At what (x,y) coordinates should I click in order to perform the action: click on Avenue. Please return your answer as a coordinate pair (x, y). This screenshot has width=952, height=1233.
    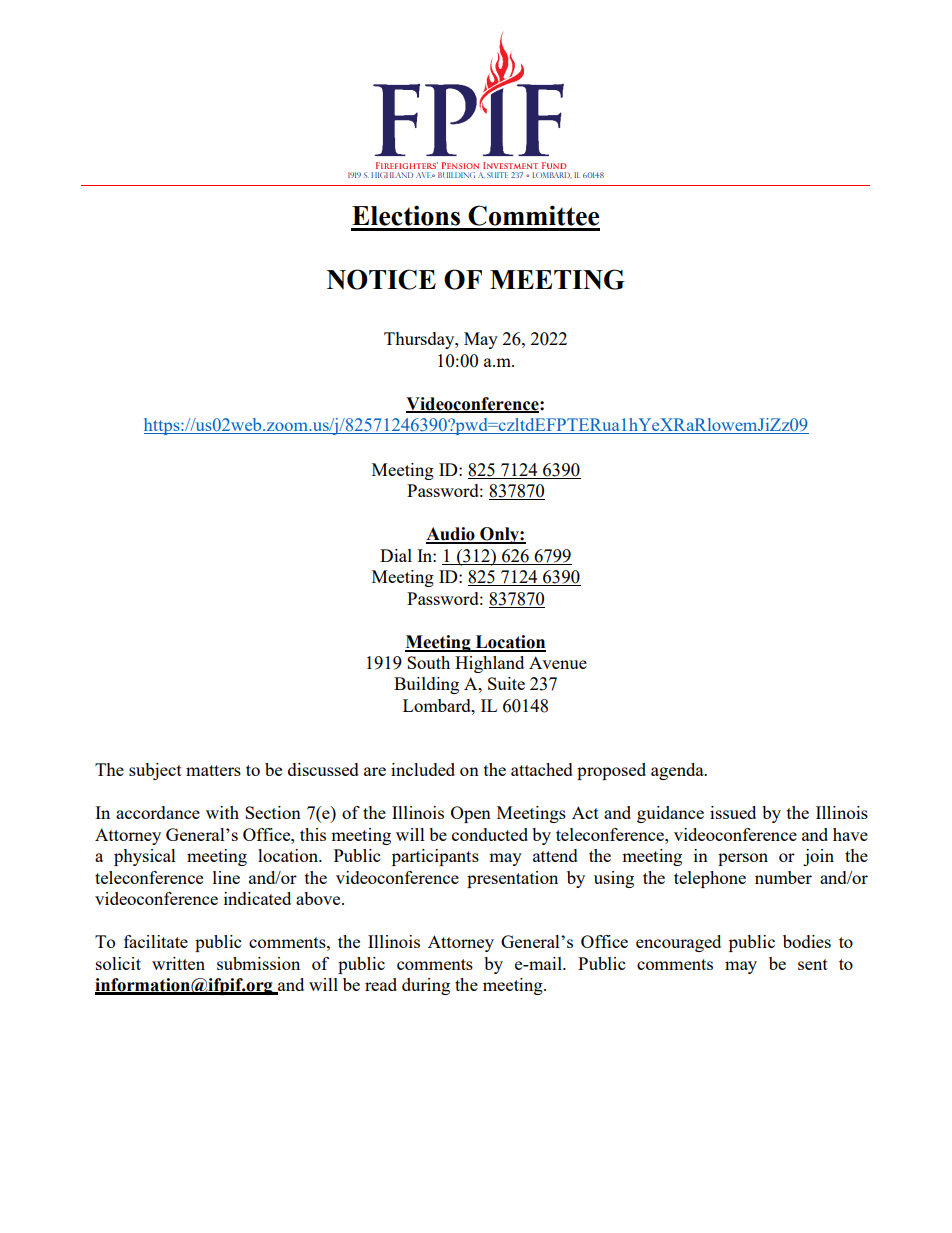
    Looking at the image, I should click on (558, 662).
